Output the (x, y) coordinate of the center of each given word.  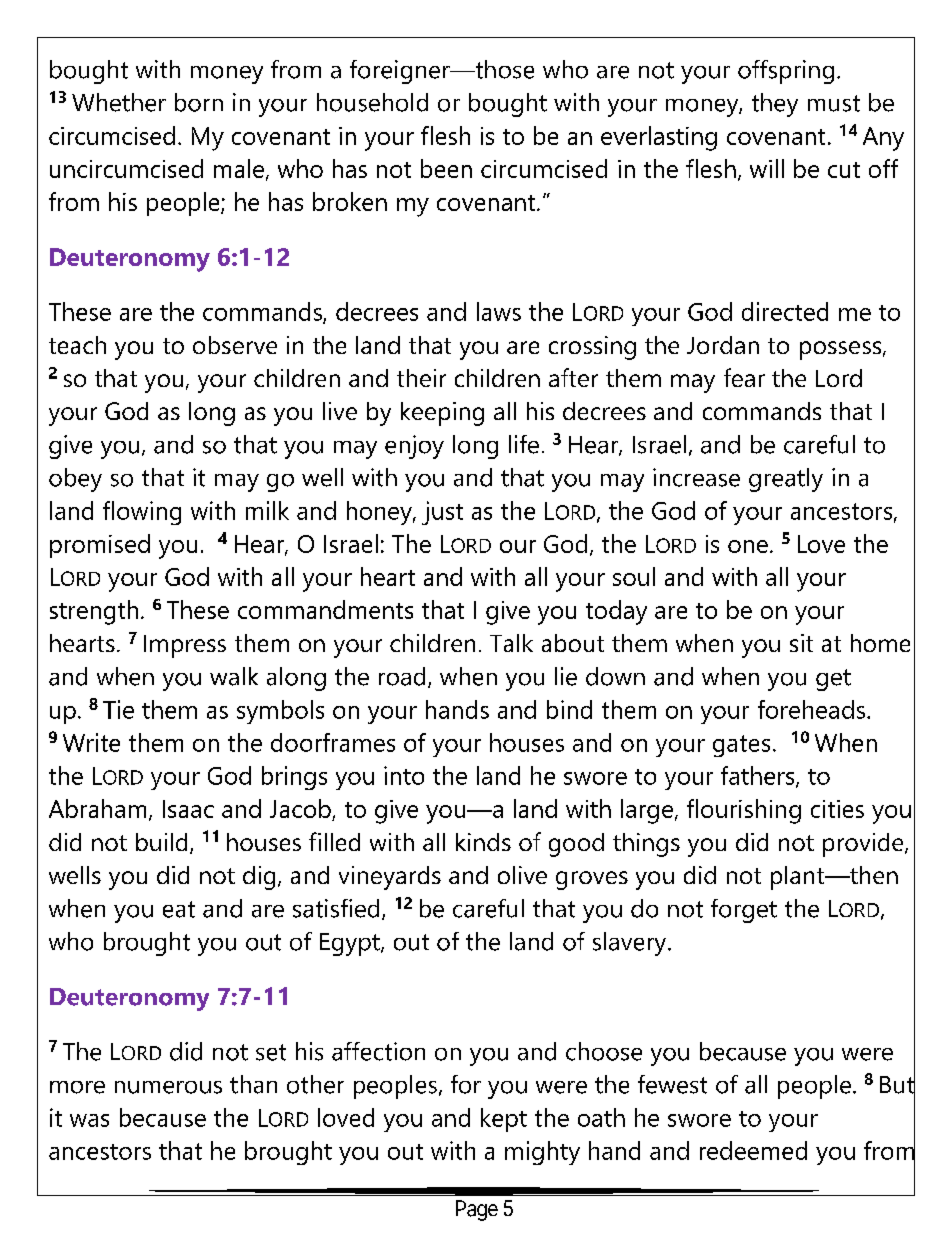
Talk (511, 643)
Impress (185, 646)
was (89, 1120)
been (446, 168)
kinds (483, 842)
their (421, 378)
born (199, 102)
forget (744, 911)
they (775, 105)
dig (259, 878)
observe (235, 345)
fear (744, 377)
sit (801, 643)
